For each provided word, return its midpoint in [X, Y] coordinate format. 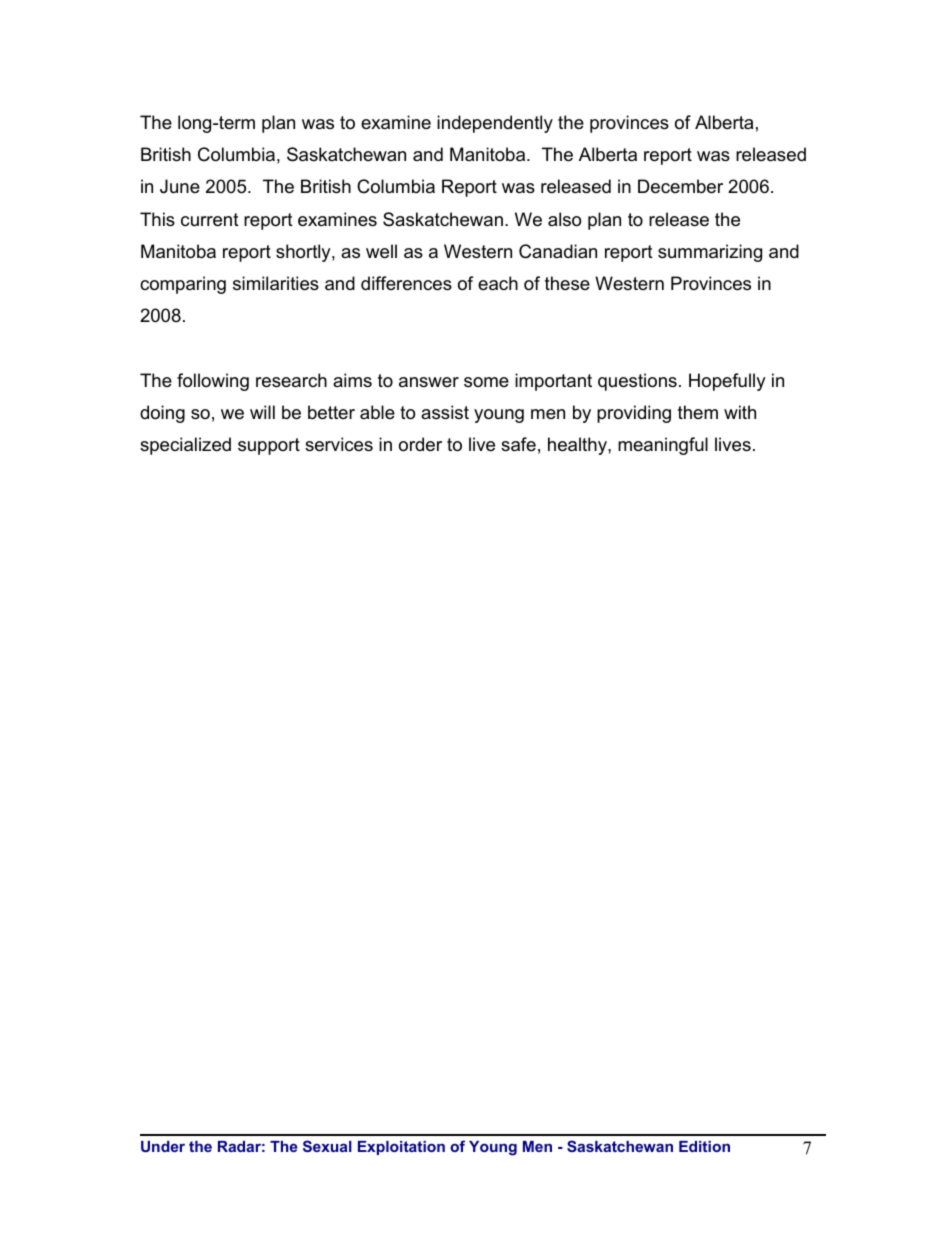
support [269, 446]
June [180, 186]
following [213, 382]
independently [495, 124]
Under [163, 1146]
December [680, 186]
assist [445, 412]
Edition [704, 1146]
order [420, 444]
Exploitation [401, 1148]
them [698, 412]
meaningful [663, 446]
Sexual [327, 1146]
